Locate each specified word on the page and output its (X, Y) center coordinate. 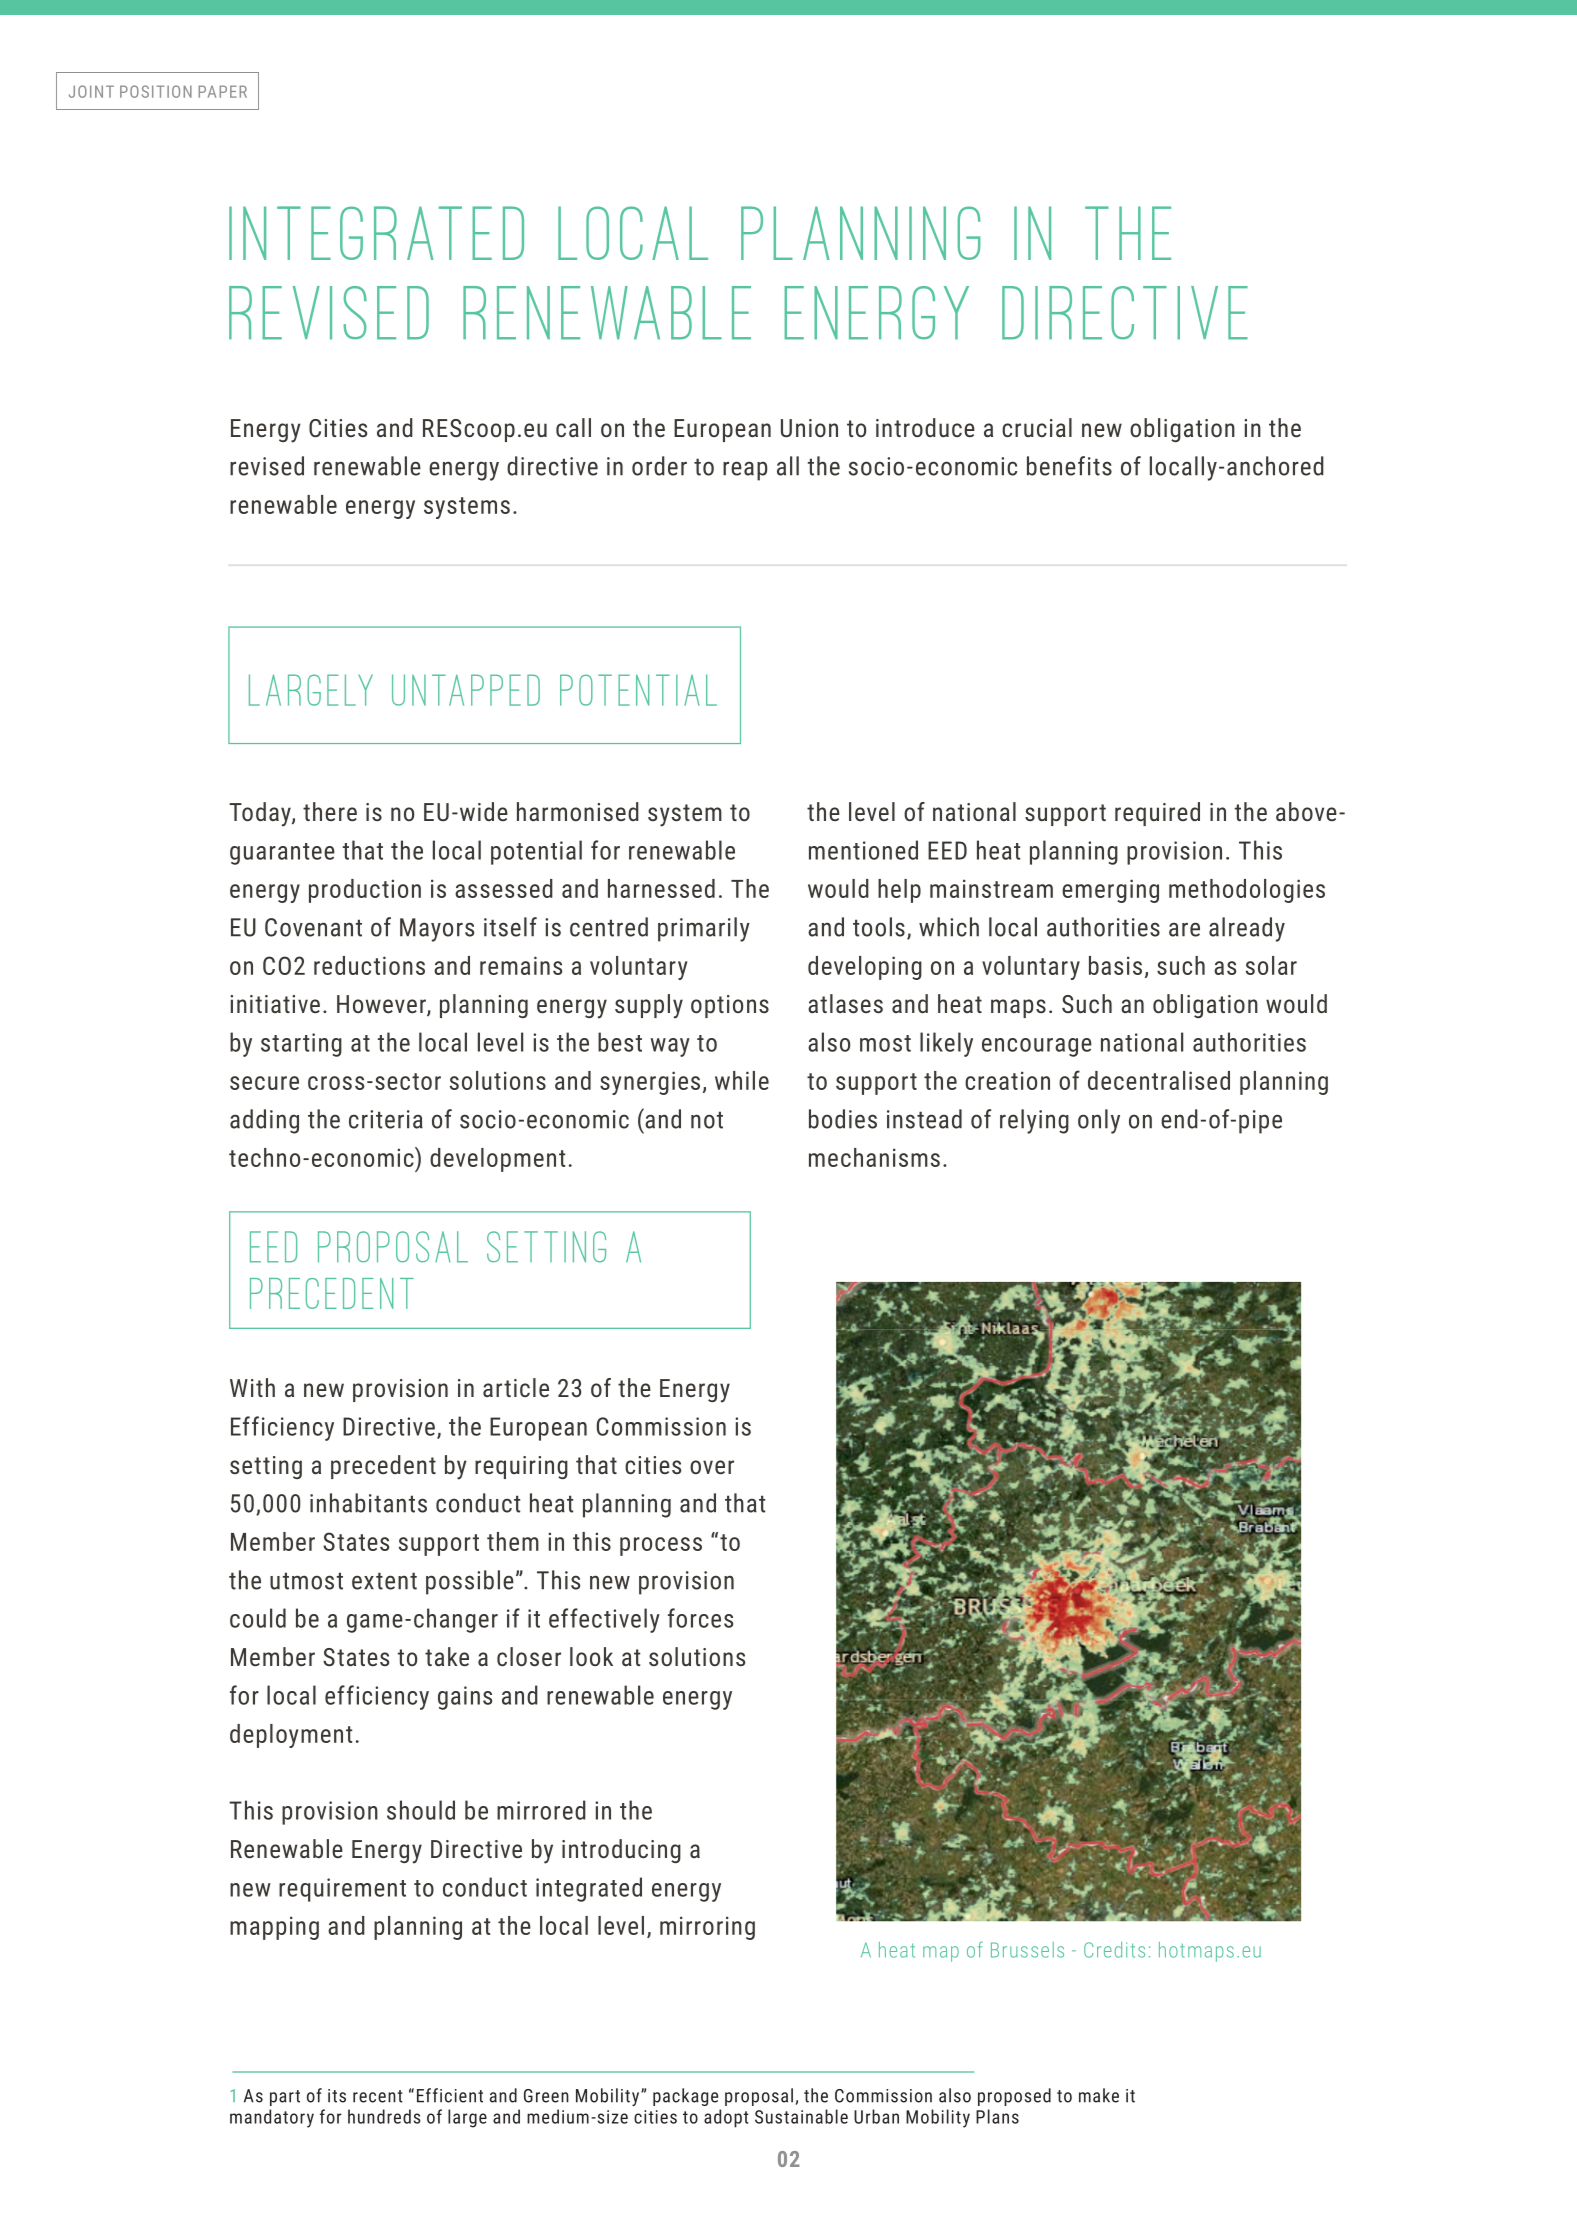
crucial (1037, 427)
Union (809, 428)
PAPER (222, 91)
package (685, 2097)
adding (264, 1121)
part (285, 2098)
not (707, 1120)
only (1099, 1121)
